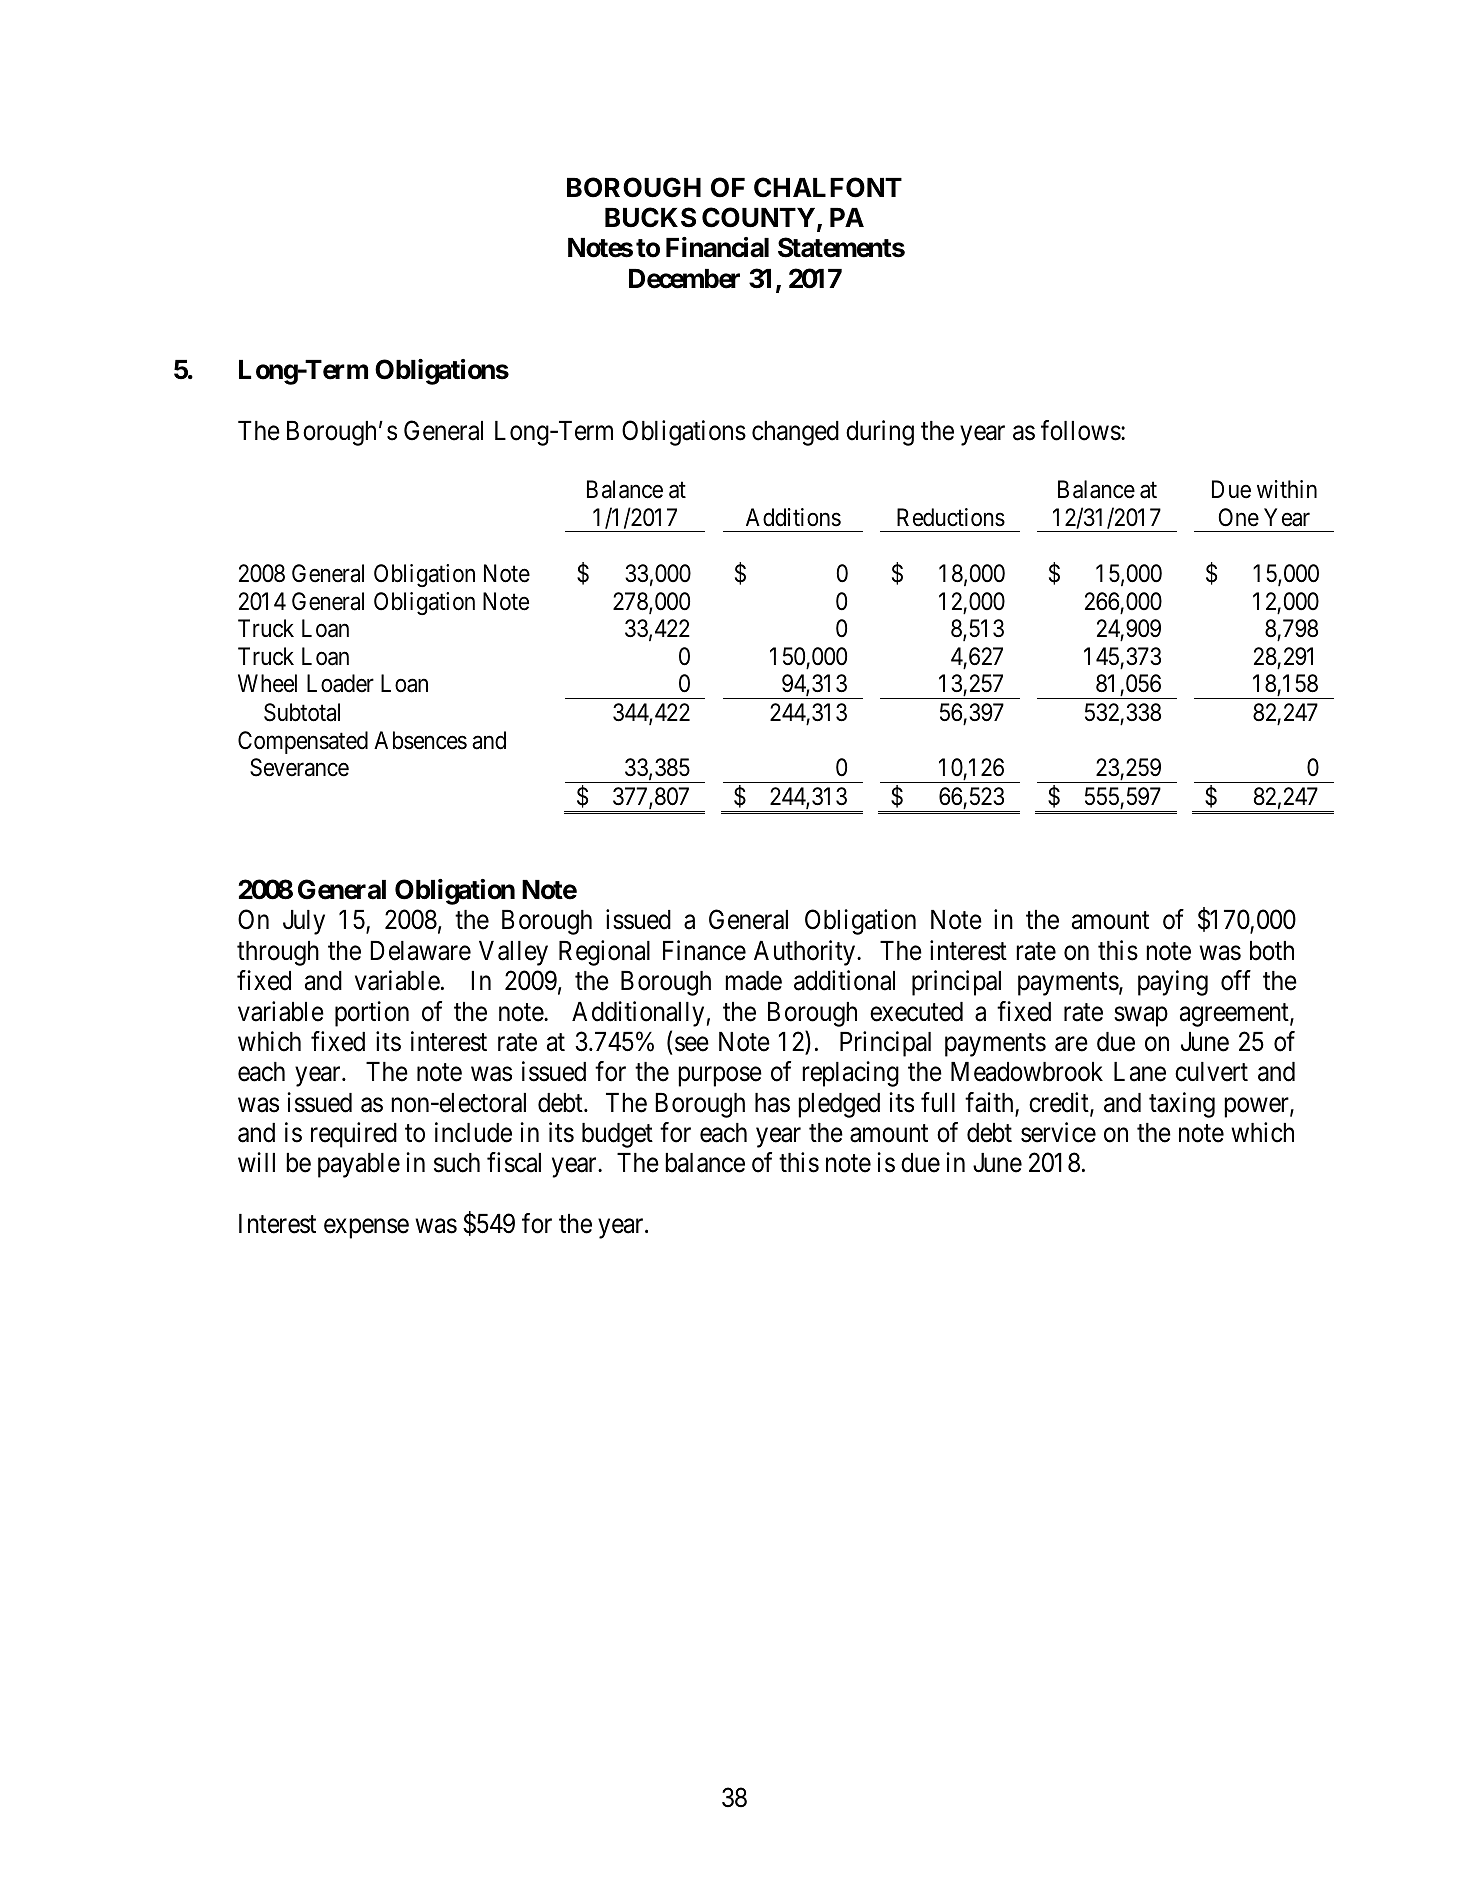 The image size is (1468, 1900). What do you see at coordinates (420, 740) in the document?
I see `Absences` at bounding box center [420, 740].
